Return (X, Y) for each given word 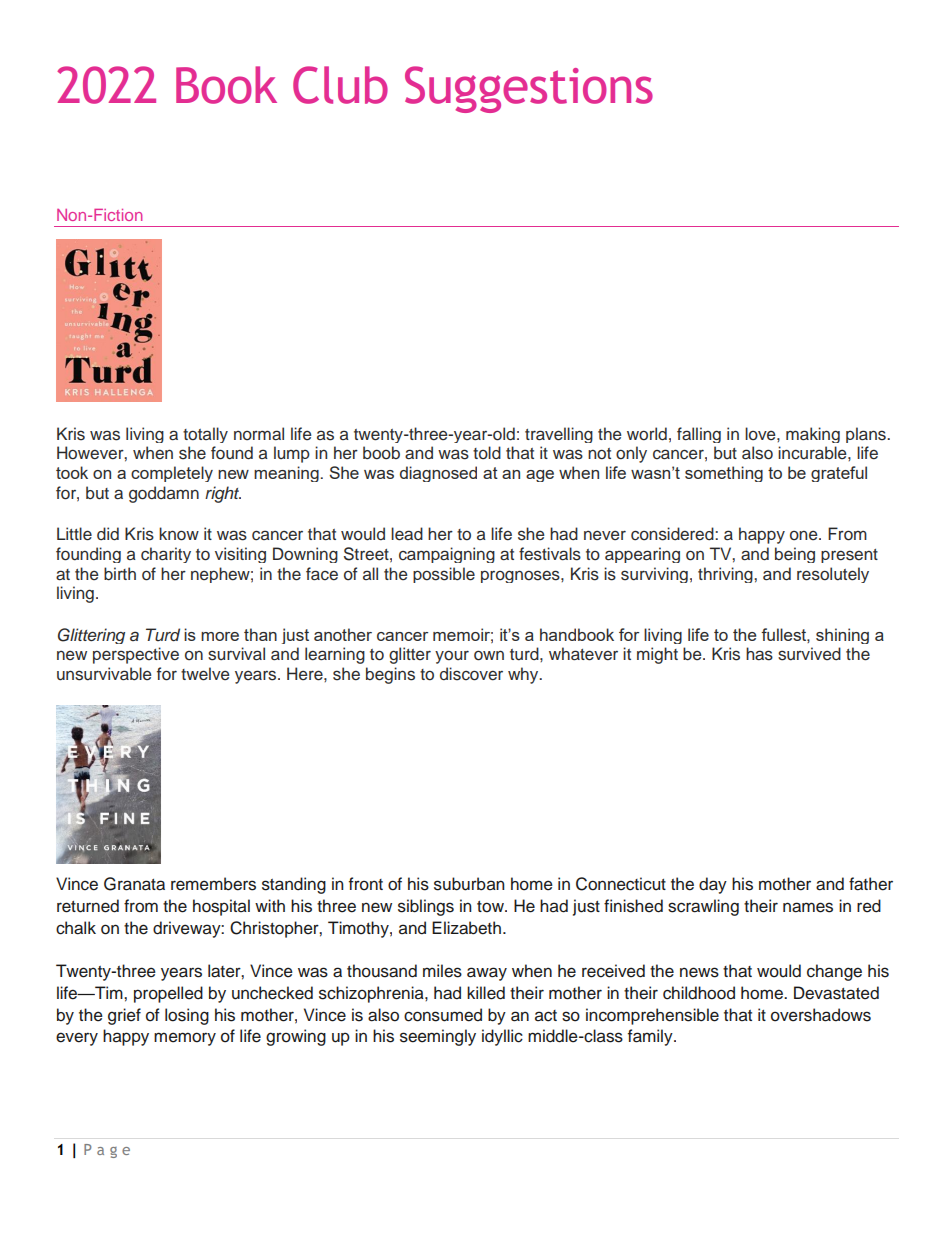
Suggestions (529, 89)
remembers (213, 884)
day (713, 885)
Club (340, 85)
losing (187, 1016)
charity (166, 555)
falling (699, 435)
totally (205, 435)
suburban (469, 884)
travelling (559, 435)
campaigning (447, 555)
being (795, 555)
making (813, 435)
